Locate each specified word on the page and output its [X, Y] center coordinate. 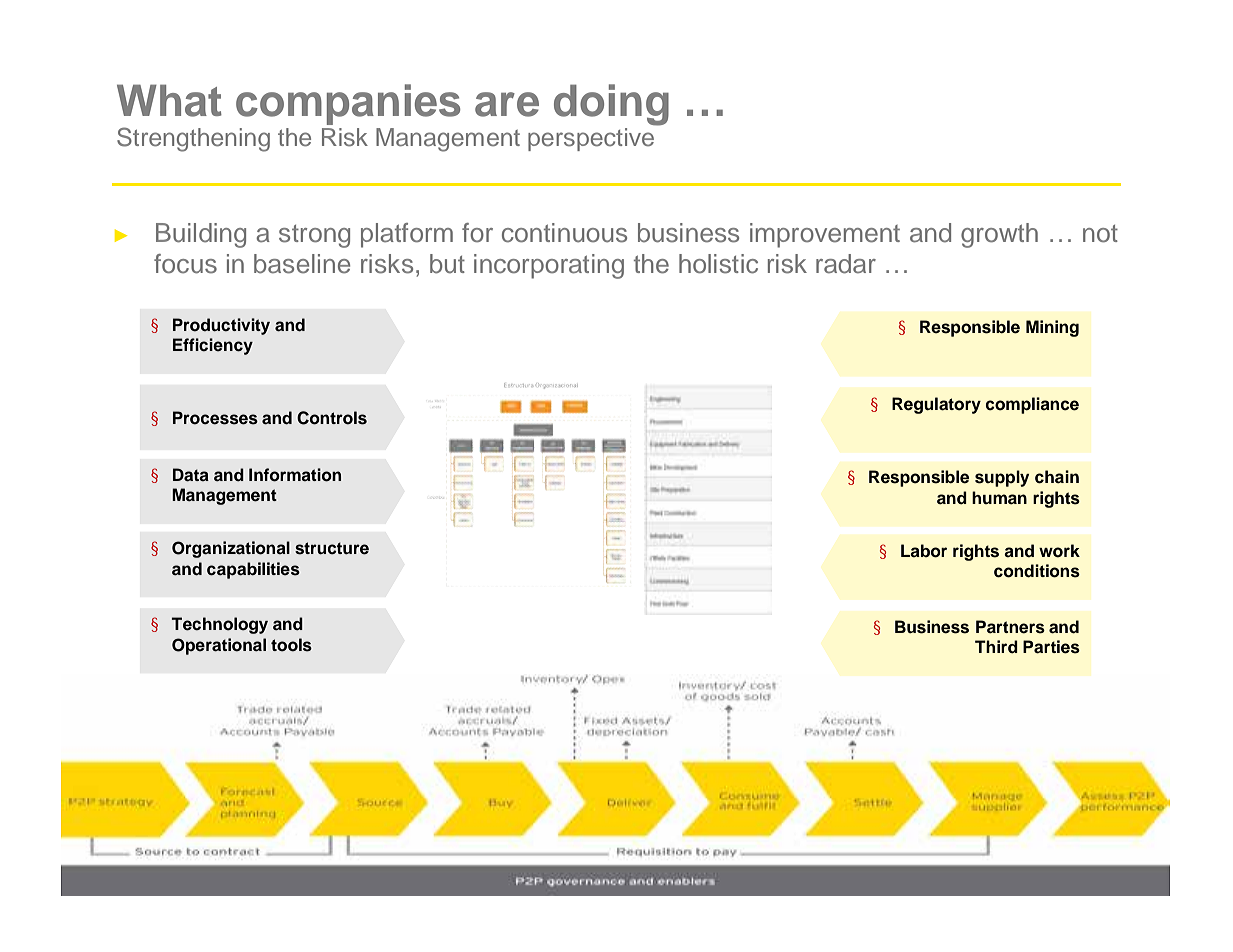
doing [611, 105]
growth [999, 235]
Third [996, 647]
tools [291, 645]
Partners [1010, 627]
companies [348, 104]
